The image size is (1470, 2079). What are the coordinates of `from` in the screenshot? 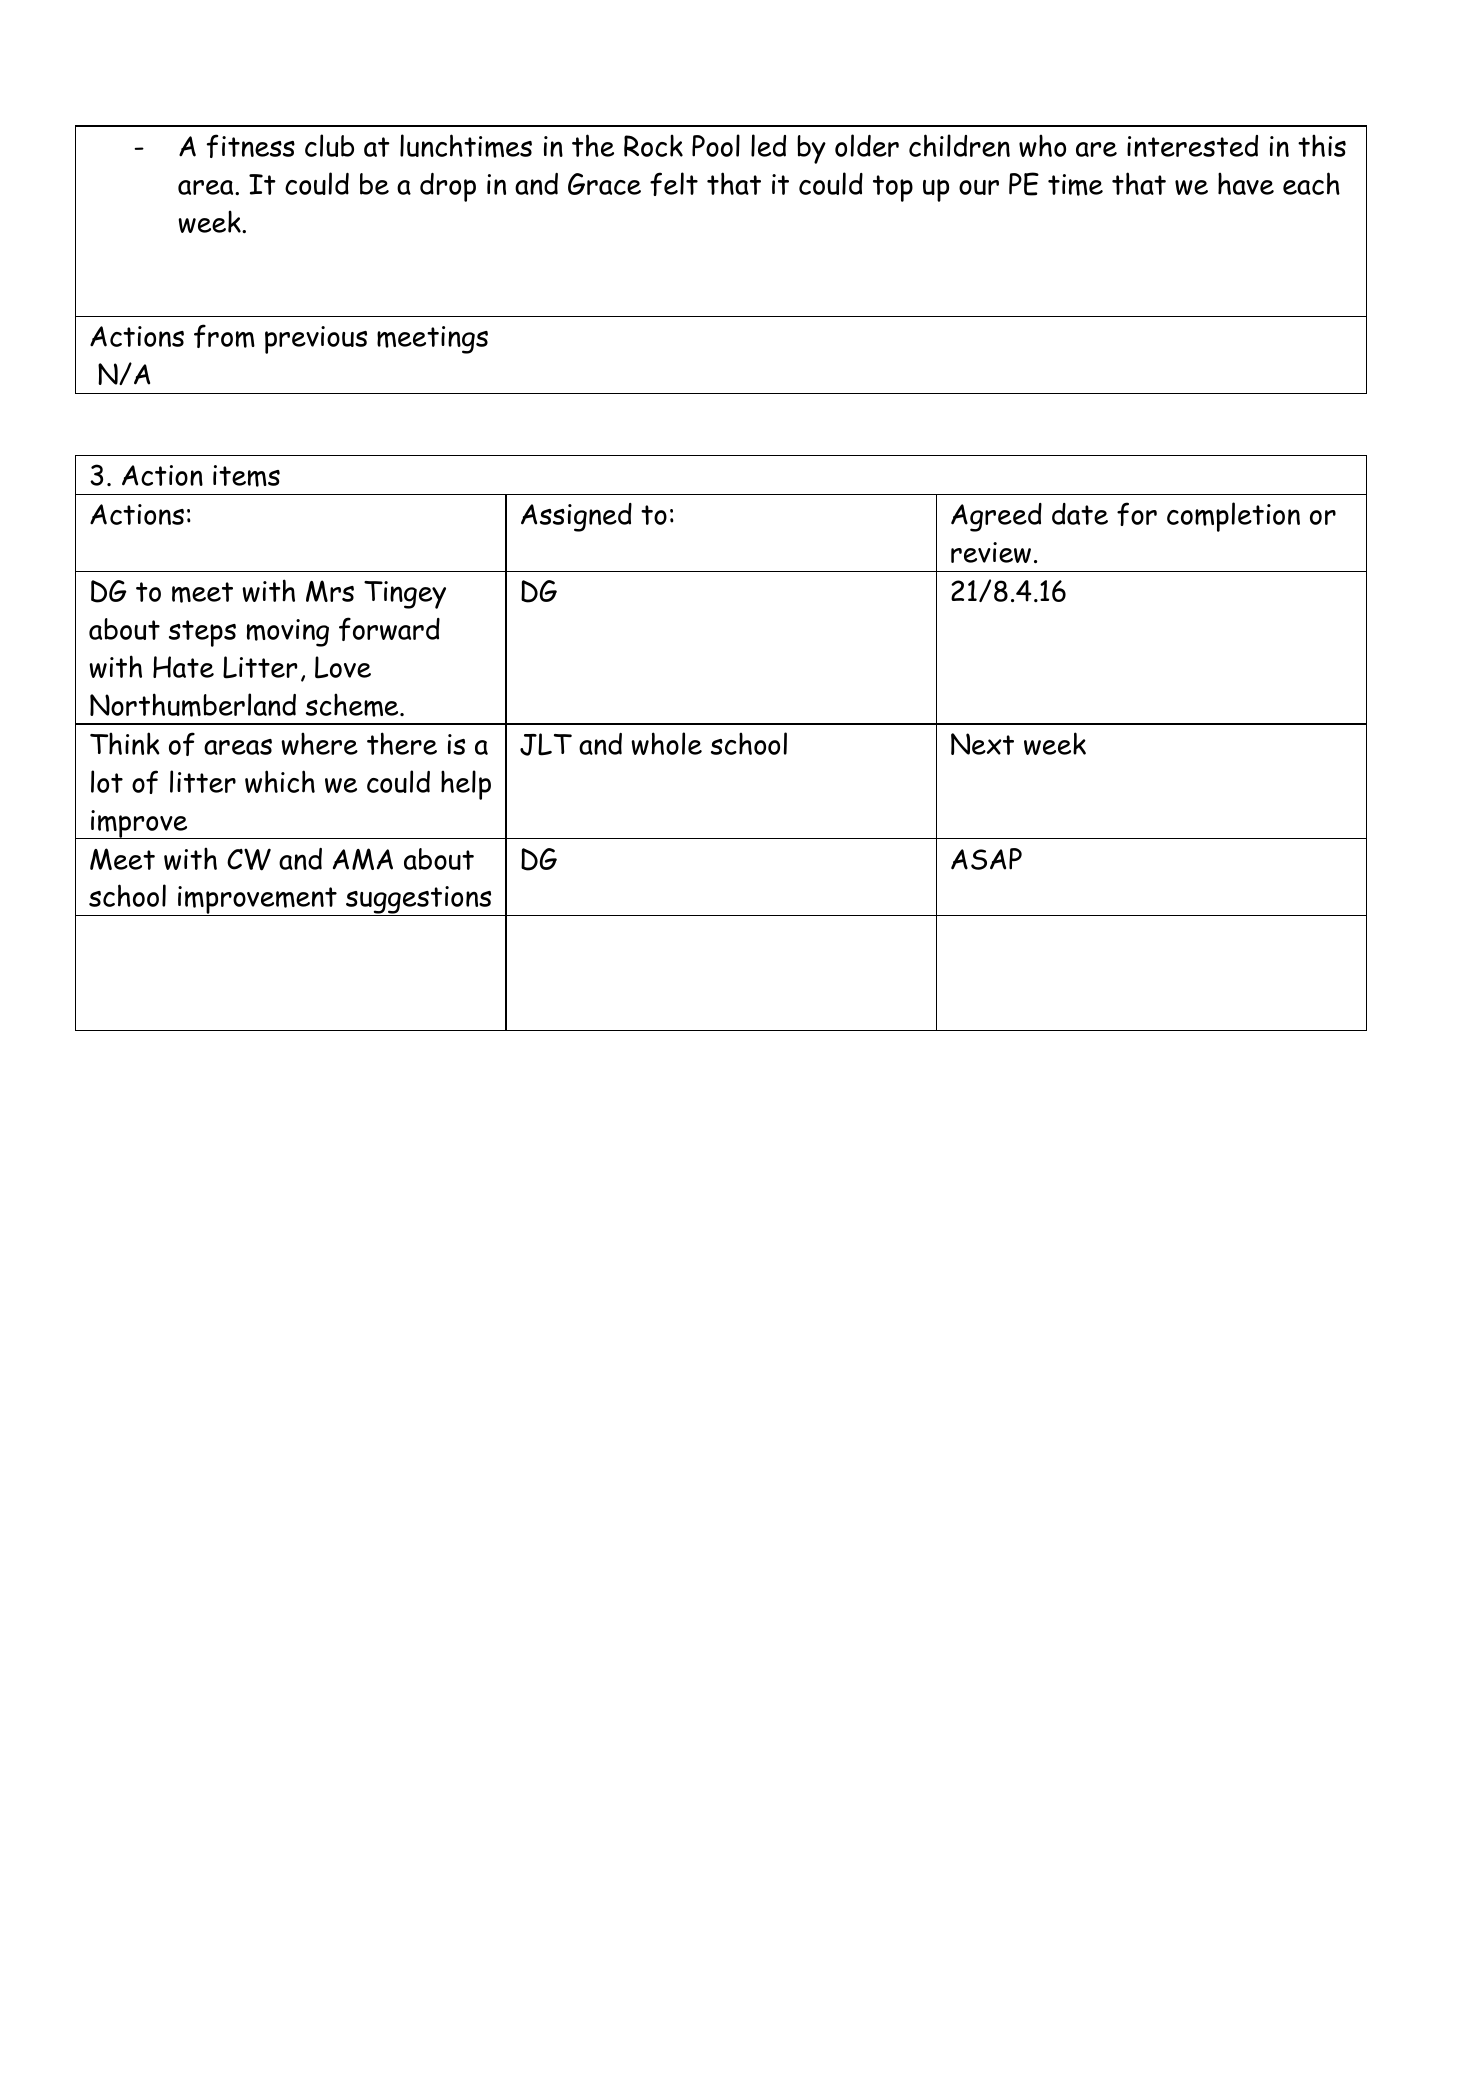 It's located at (224, 336).
